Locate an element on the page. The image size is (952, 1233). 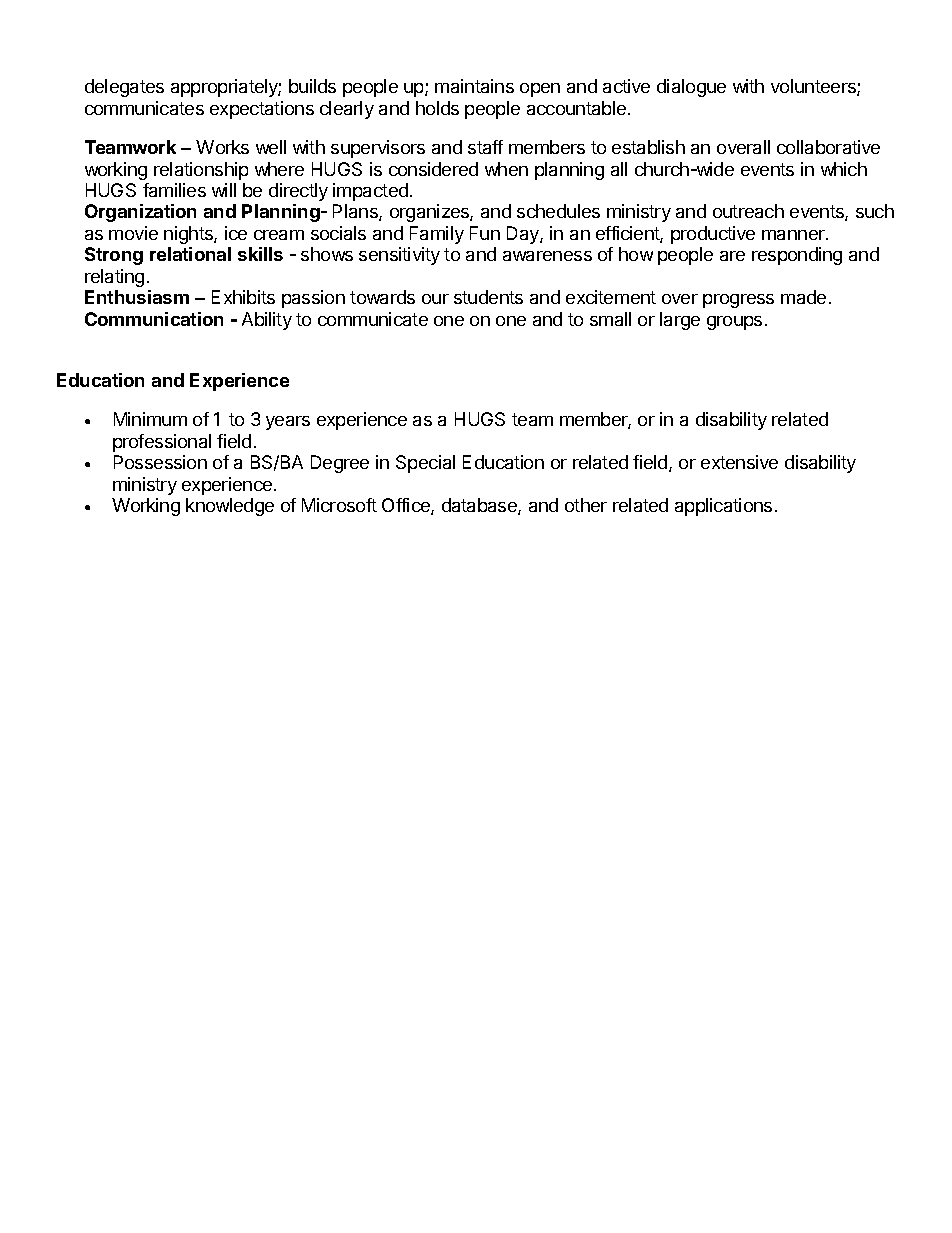
database is located at coordinates (480, 506).
